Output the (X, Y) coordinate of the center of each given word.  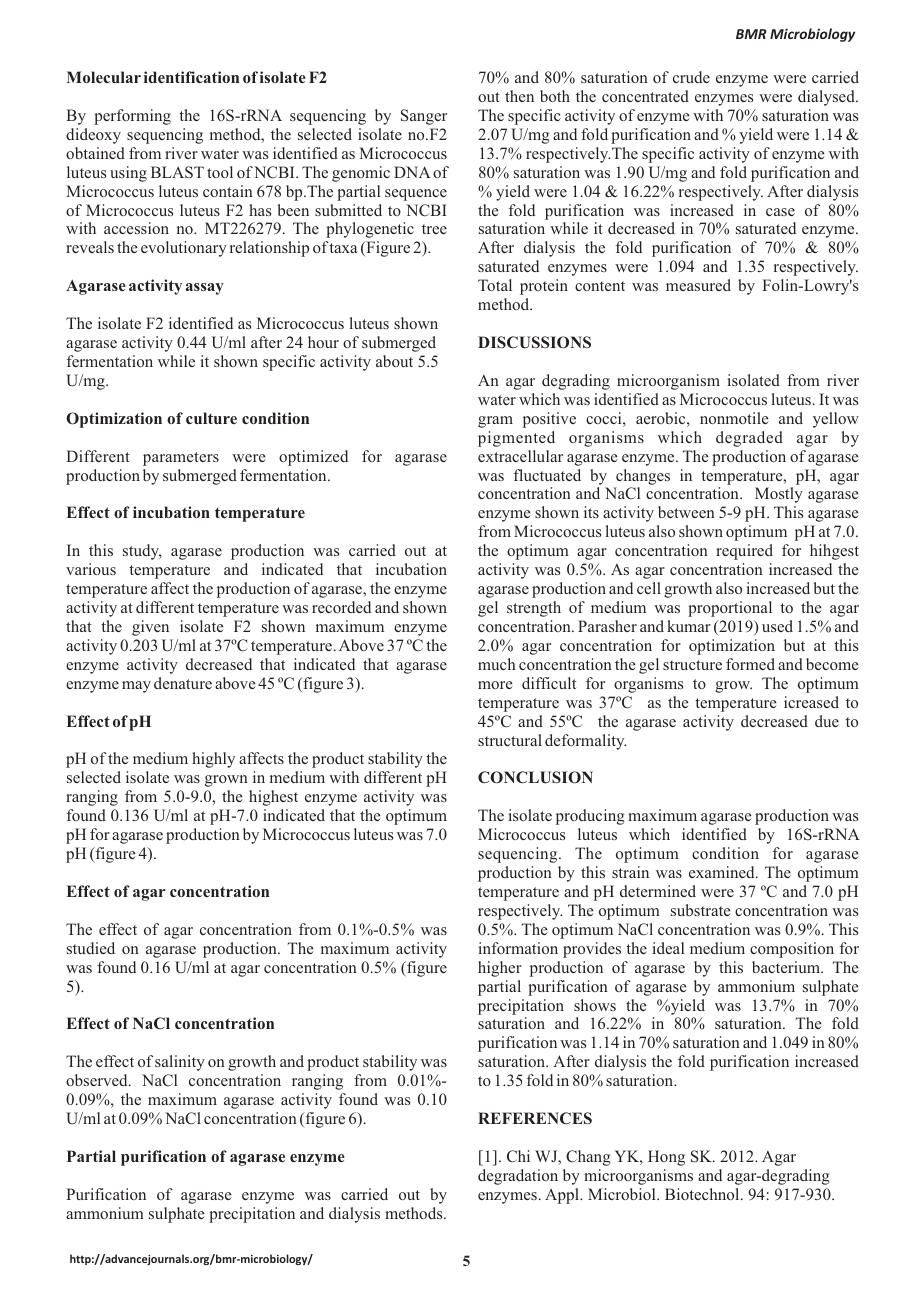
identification (191, 77)
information (518, 948)
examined (723, 872)
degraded (749, 439)
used (777, 626)
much (497, 664)
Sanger (424, 117)
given (150, 628)
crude (691, 77)
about (394, 361)
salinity (180, 1063)
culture (211, 418)
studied (91, 948)
